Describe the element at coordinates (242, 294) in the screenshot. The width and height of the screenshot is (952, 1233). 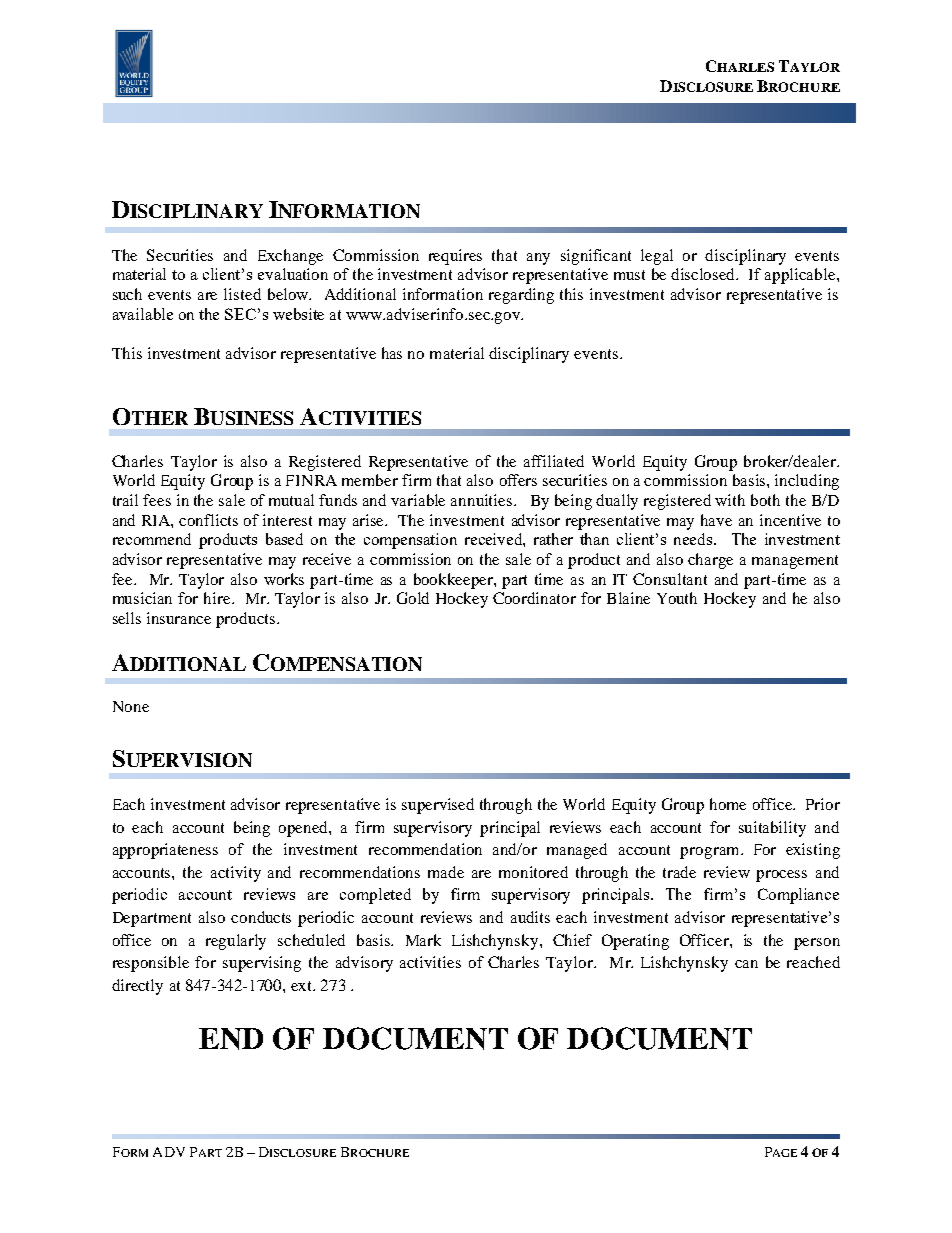
I see `listed` at that location.
